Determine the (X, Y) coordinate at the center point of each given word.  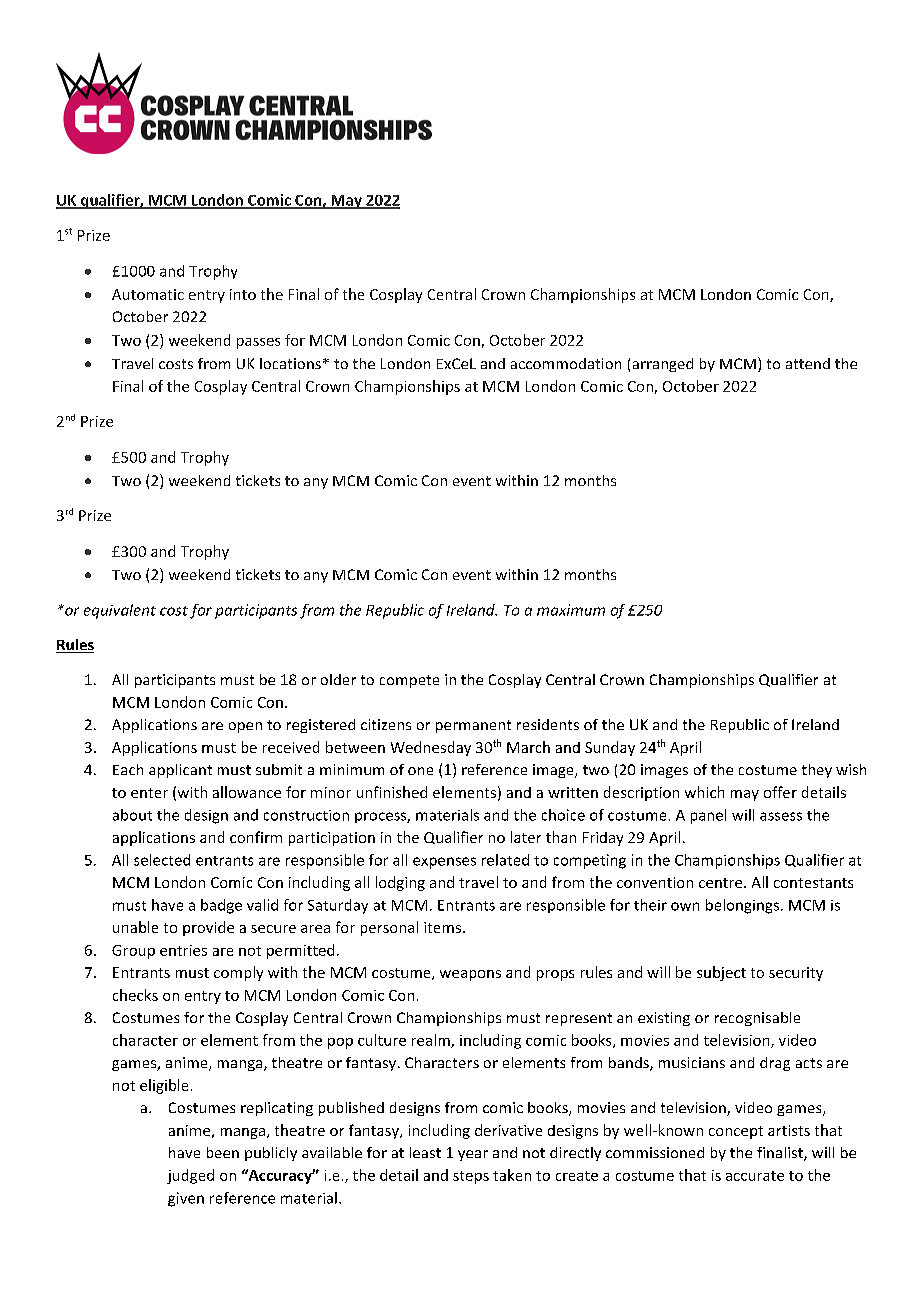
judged (190, 1176)
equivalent (120, 611)
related (505, 860)
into (243, 294)
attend (808, 363)
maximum (571, 610)
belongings (742, 906)
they (817, 771)
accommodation (566, 363)
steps (471, 1177)
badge (221, 906)
